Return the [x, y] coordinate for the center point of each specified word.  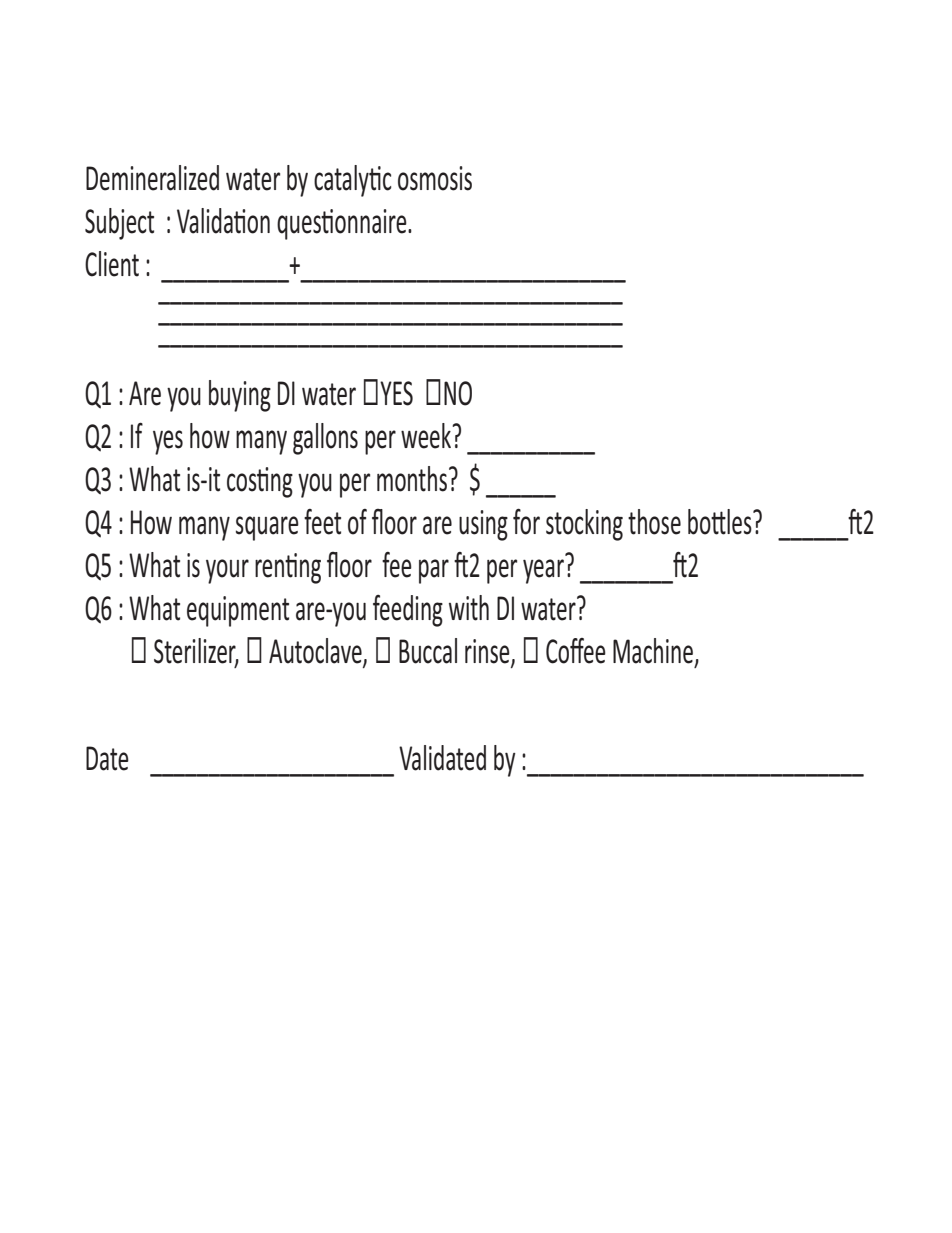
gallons [325, 439]
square [267, 528]
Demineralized [152, 178]
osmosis [435, 178]
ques [300, 227]
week [427, 436]
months [412, 479]
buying [240, 396]
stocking [584, 525]
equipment [238, 611]
